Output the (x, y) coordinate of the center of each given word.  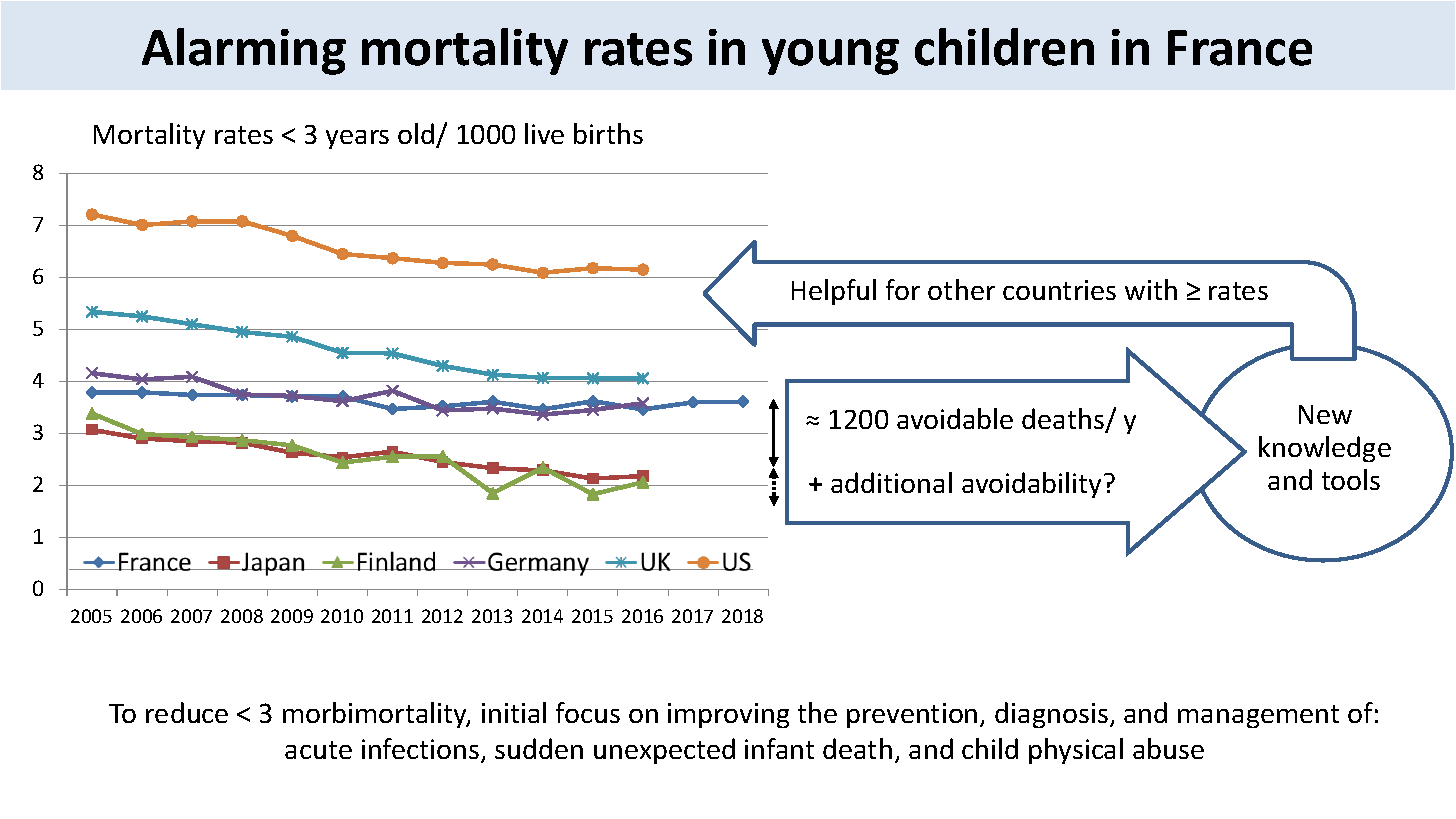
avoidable (955, 418)
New (1325, 414)
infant (779, 748)
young (830, 57)
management (1258, 716)
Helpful (834, 292)
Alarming (244, 51)
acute (318, 750)
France (1240, 48)
